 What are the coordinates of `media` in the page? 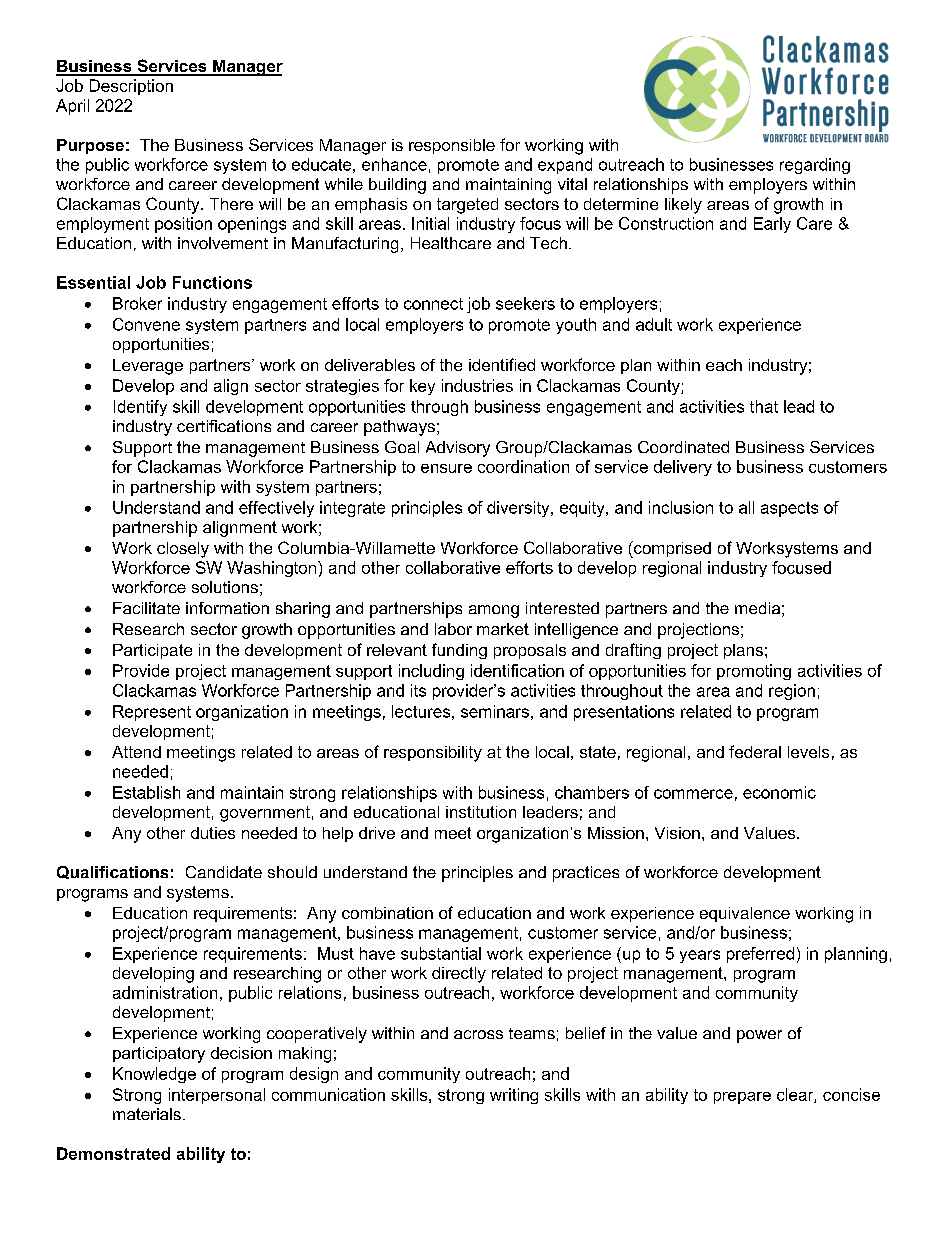 It's located at (757, 608).
